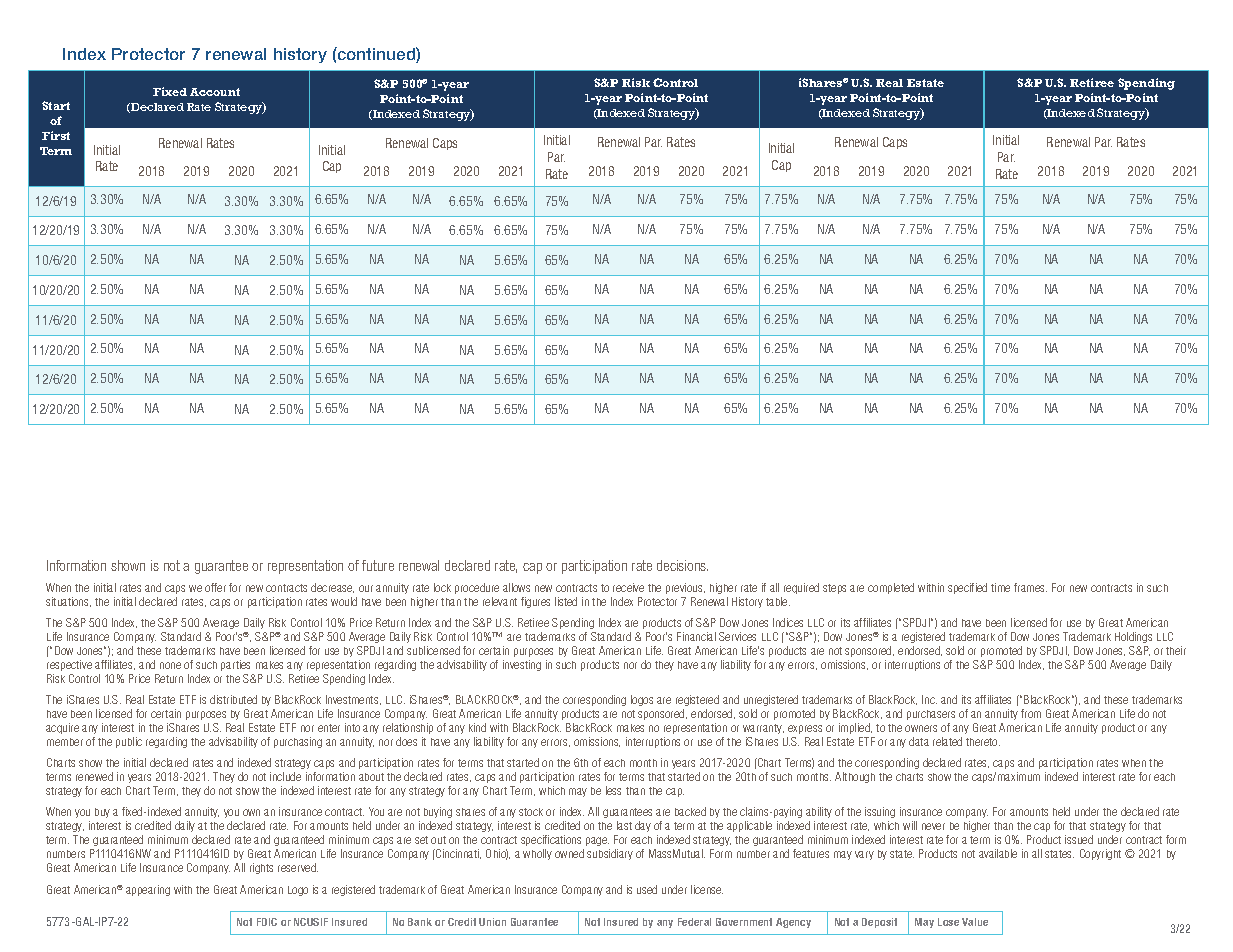 Image resolution: width=1233 pixels, height=952 pixels. I want to click on decisions, so click(682, 565).
